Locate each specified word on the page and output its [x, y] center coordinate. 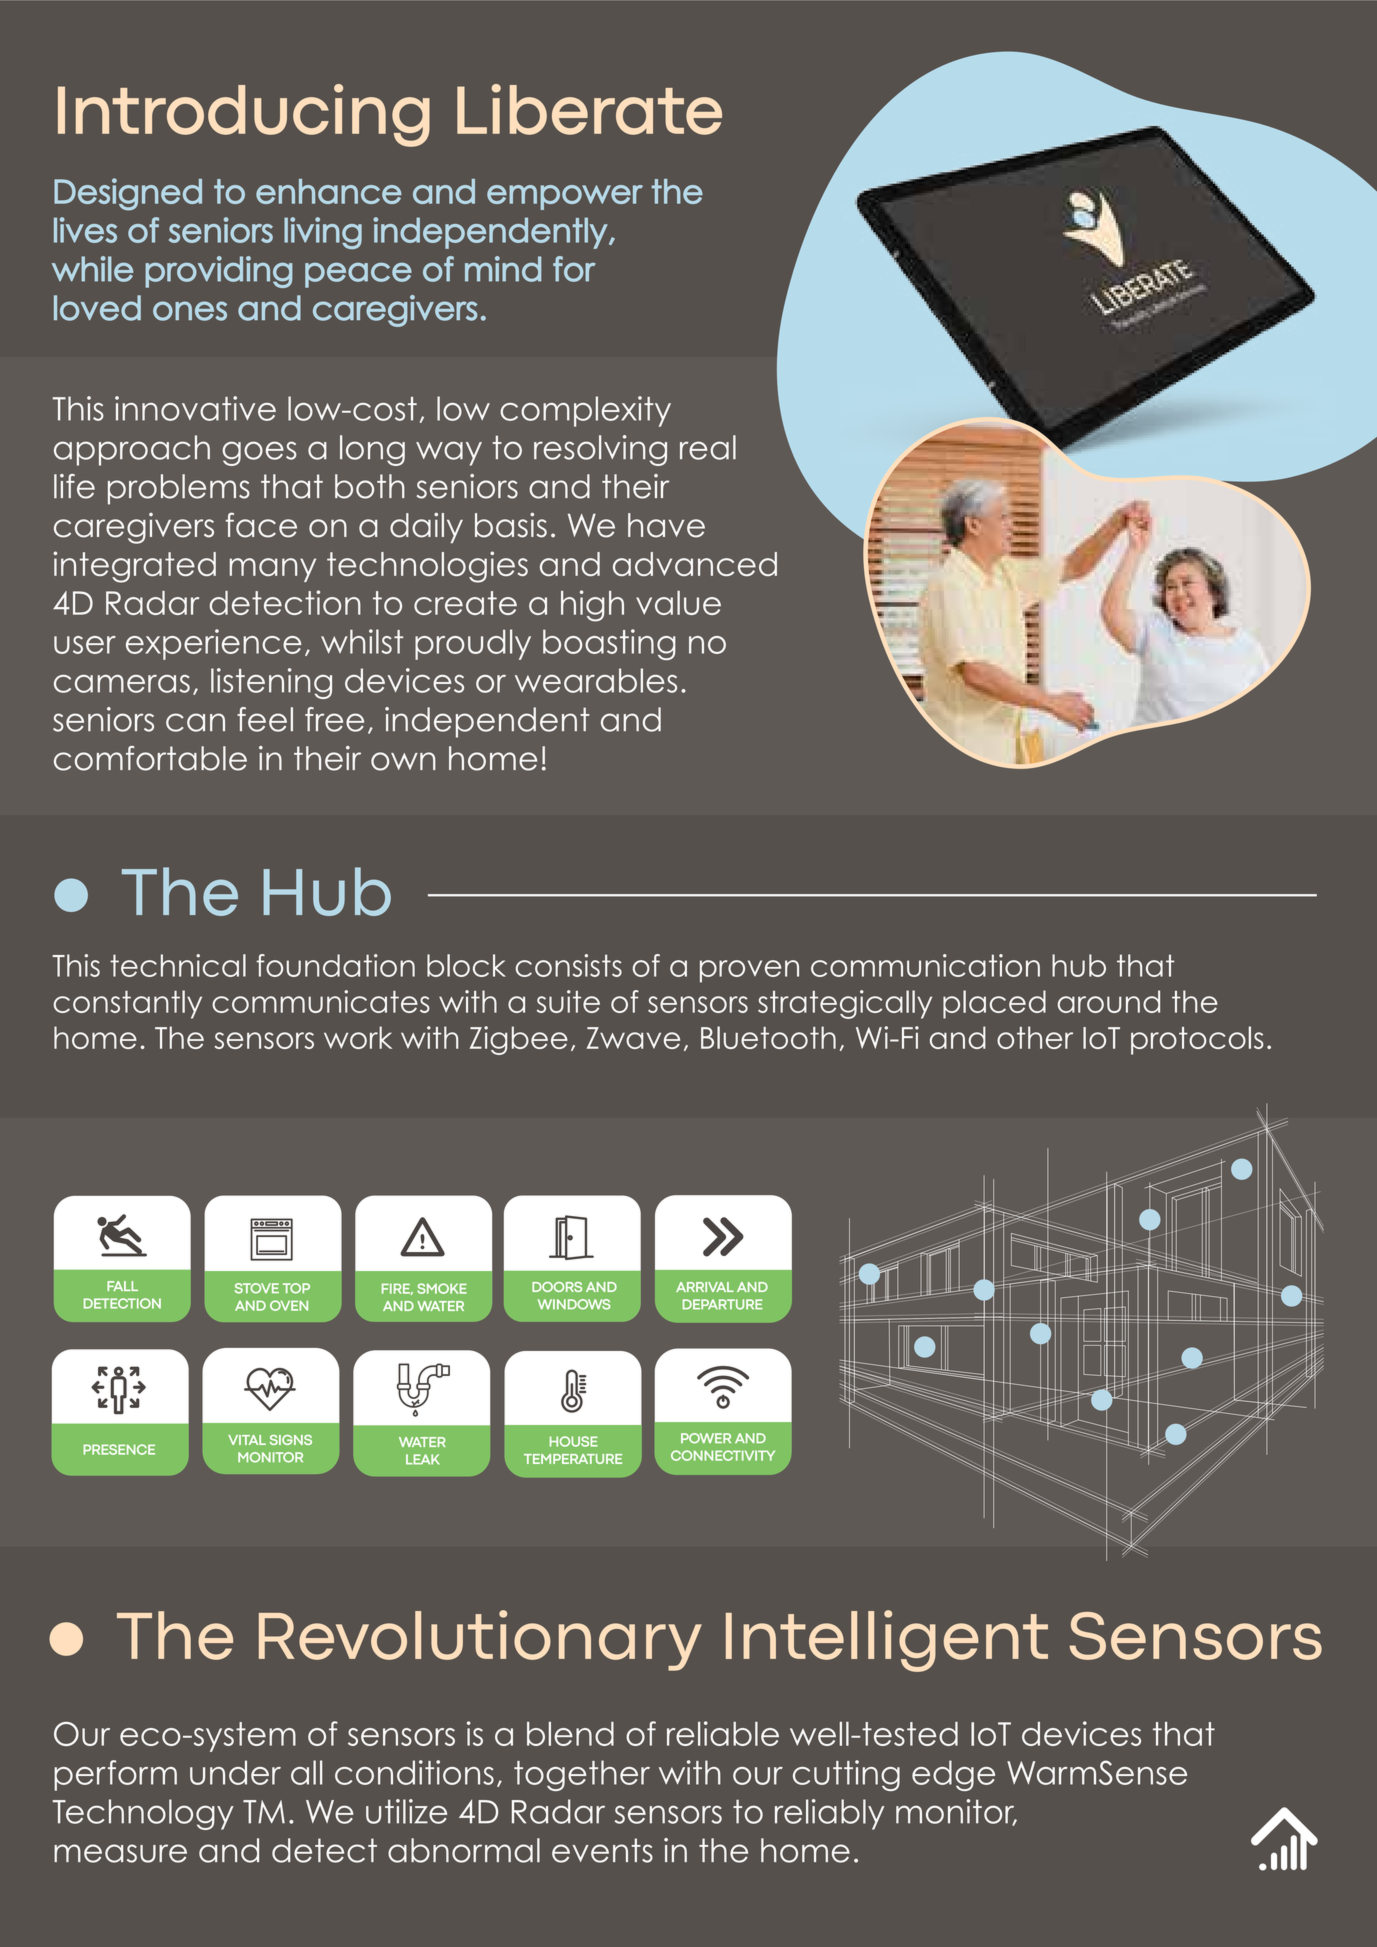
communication [925, 965]
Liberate [589, 109]
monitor [956, 1812]
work [358, 1037]
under [235, 1772]
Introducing [244, 115]
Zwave [633, 1038]
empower [565, 197]
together [582, 1775]
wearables [596, 680]
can [195, 722]
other [1035, 1037]
